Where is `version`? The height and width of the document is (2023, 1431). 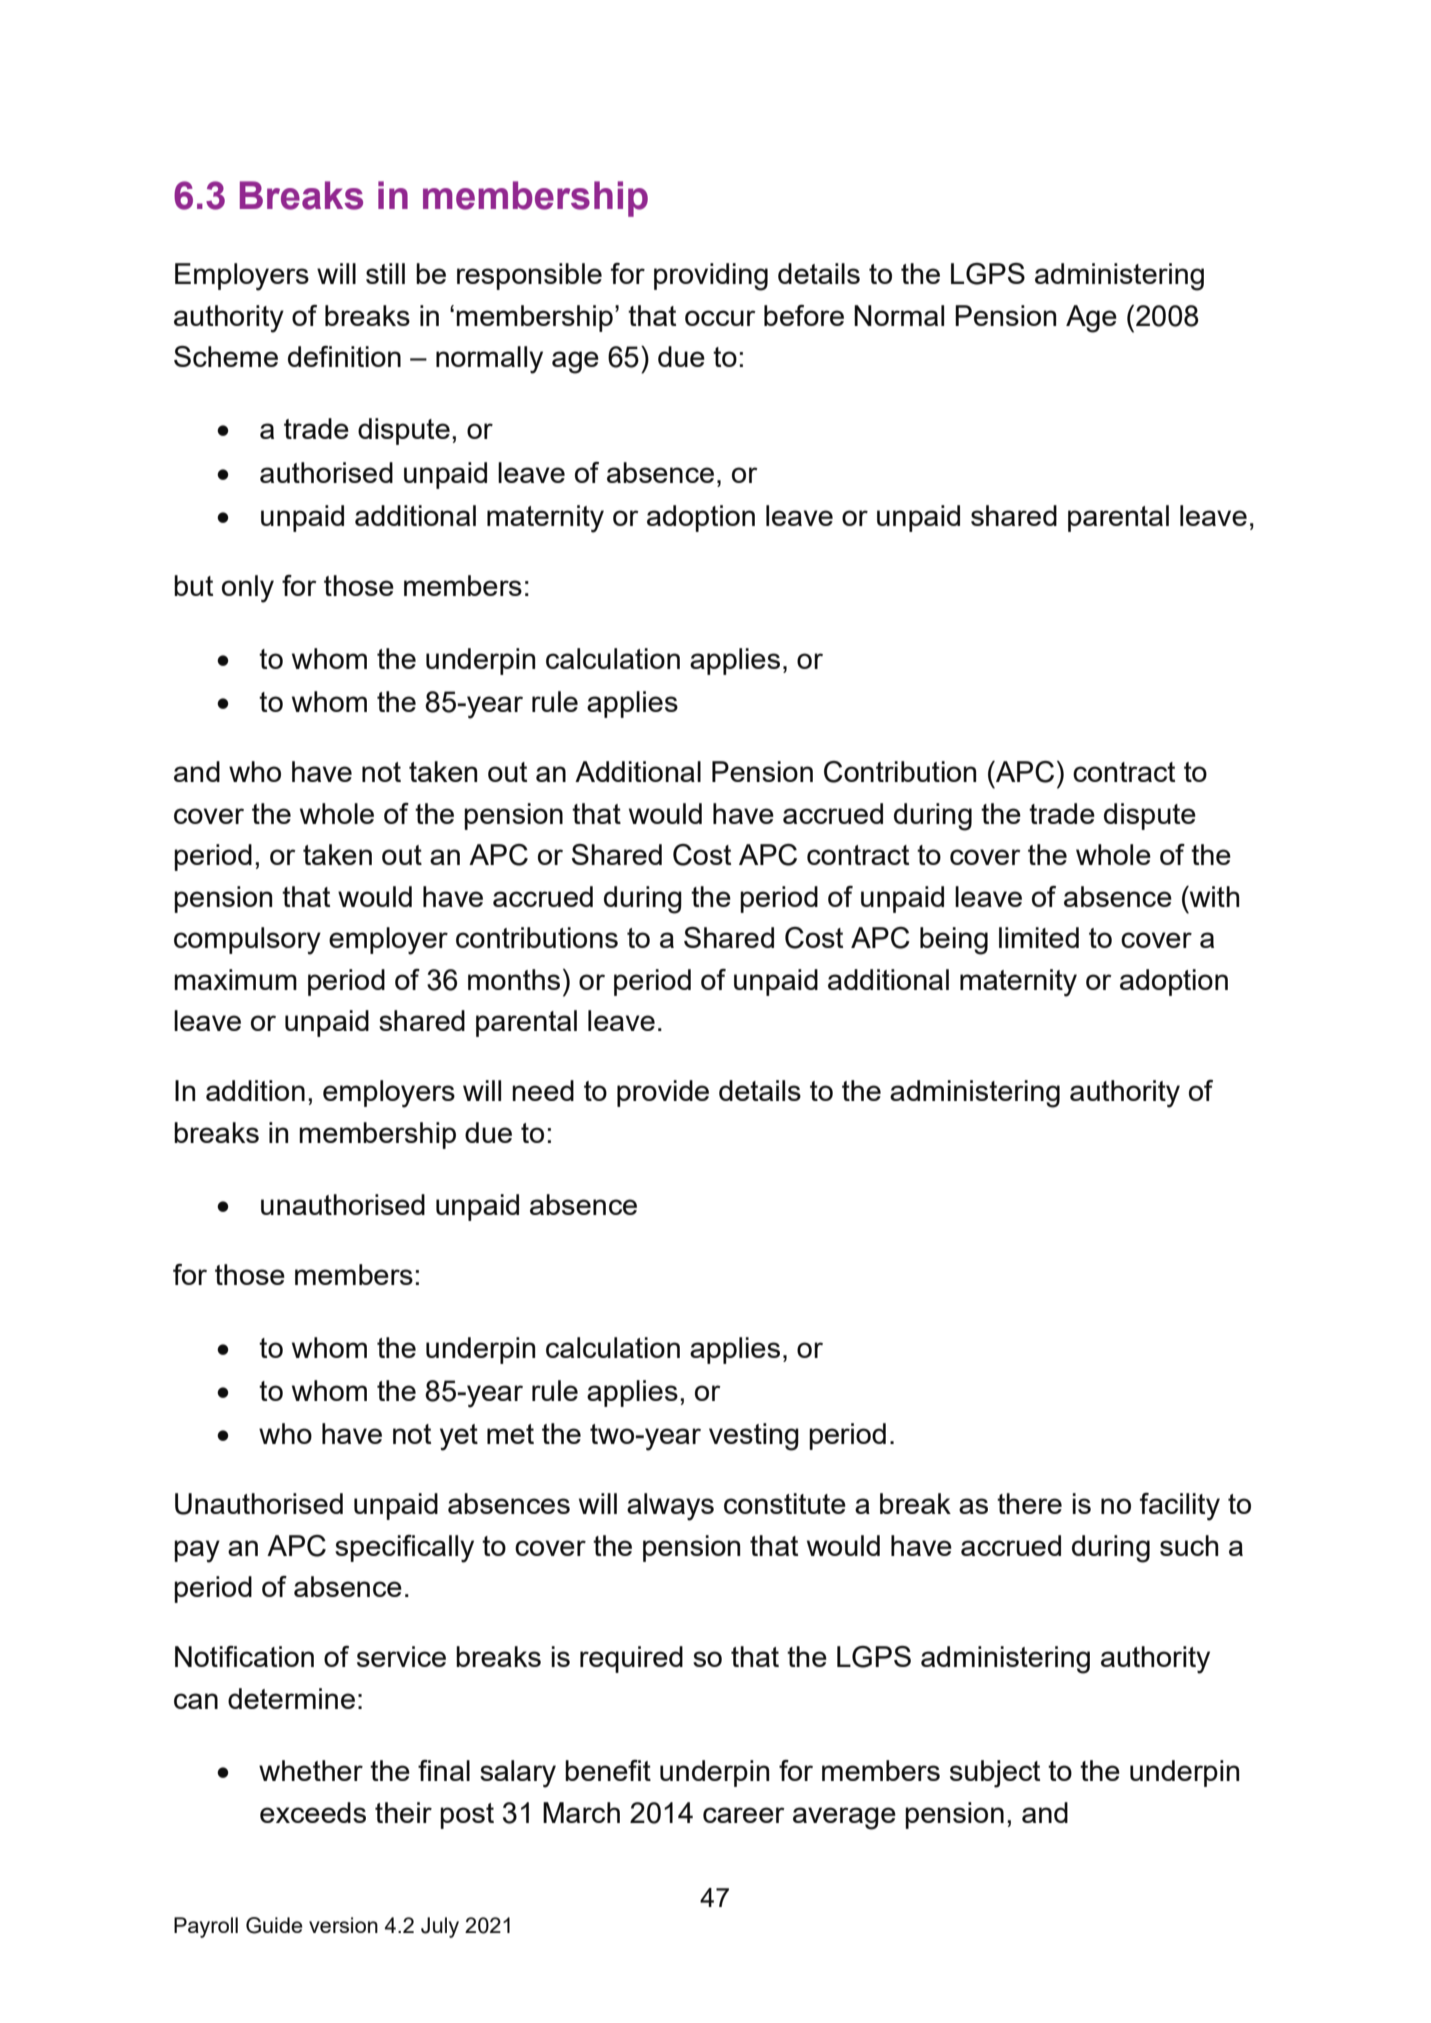
version is located at coordinates (343, 1925).
